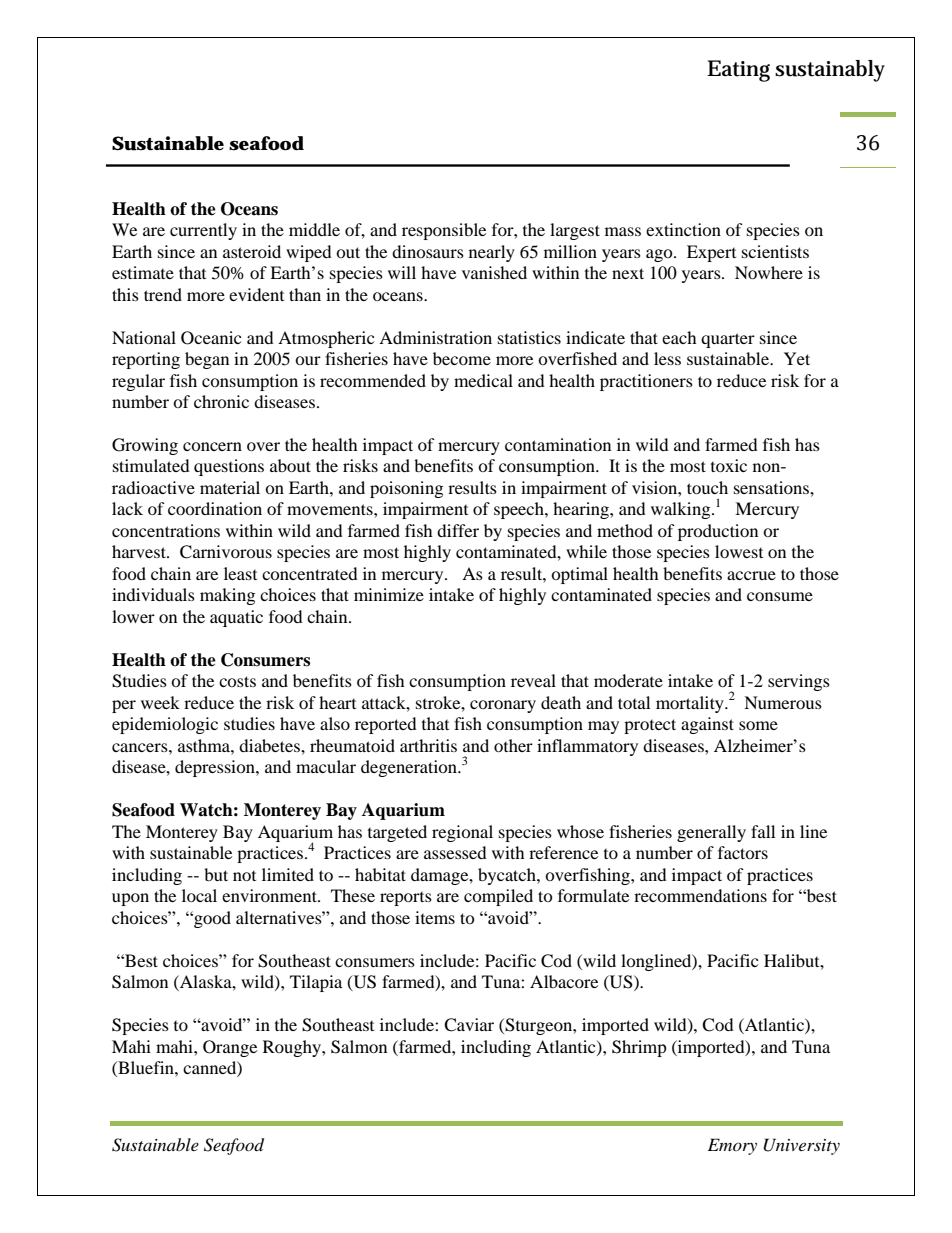  What do you see at coordinates (738, 71) in the screenshot?
I see `Eating` at bounding box center [738, 71].
